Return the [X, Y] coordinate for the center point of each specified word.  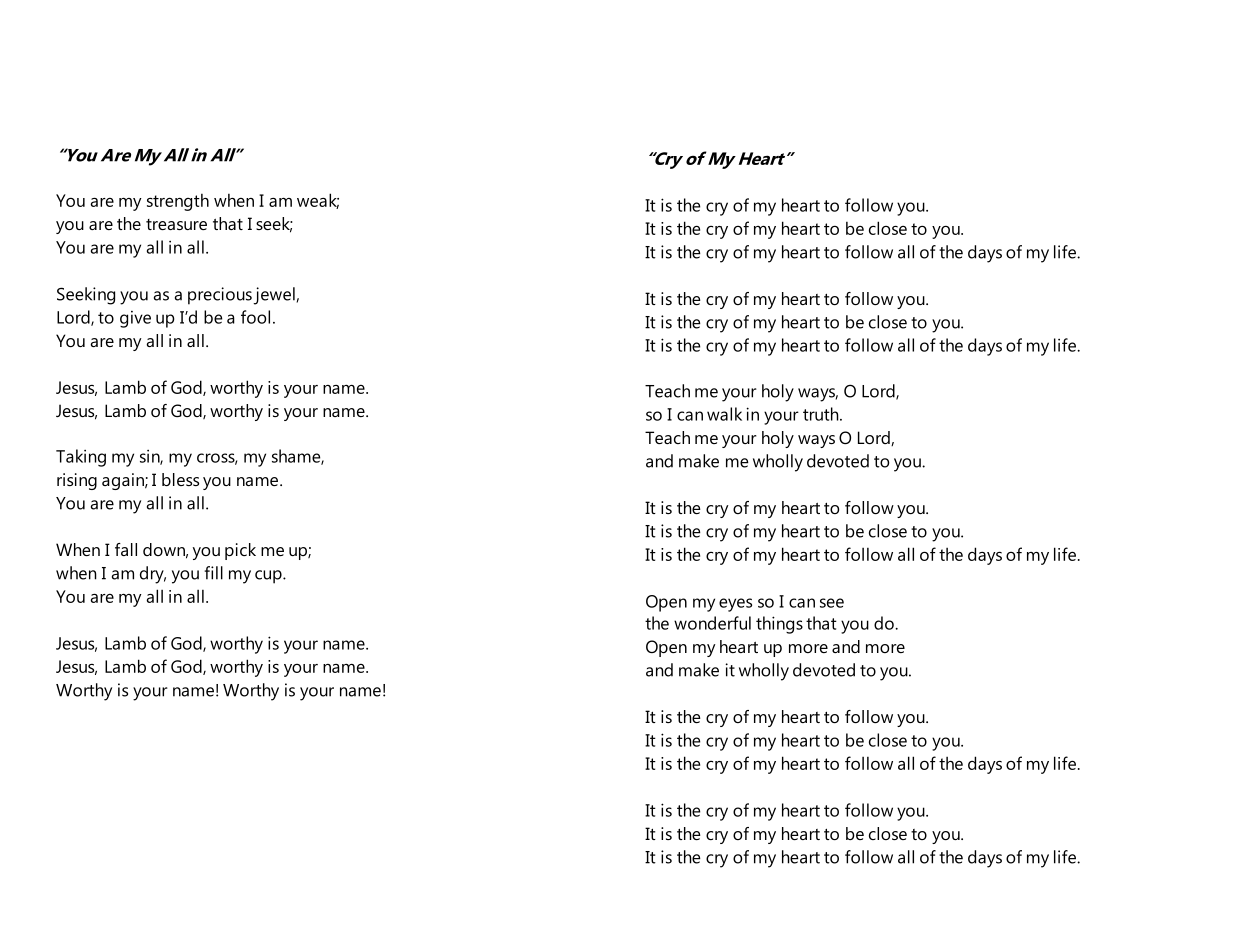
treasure [176, 224]
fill [213, 573]
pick [240, 551]
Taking [81, 458]
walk [724, 414]
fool [255, 317]
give [135, 319]
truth [822, 414]
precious [220, 296]
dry [153, 575]
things [779, 625]
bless [180, 479]
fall [126, 549]
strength [178, 202]
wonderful [712, 623]
